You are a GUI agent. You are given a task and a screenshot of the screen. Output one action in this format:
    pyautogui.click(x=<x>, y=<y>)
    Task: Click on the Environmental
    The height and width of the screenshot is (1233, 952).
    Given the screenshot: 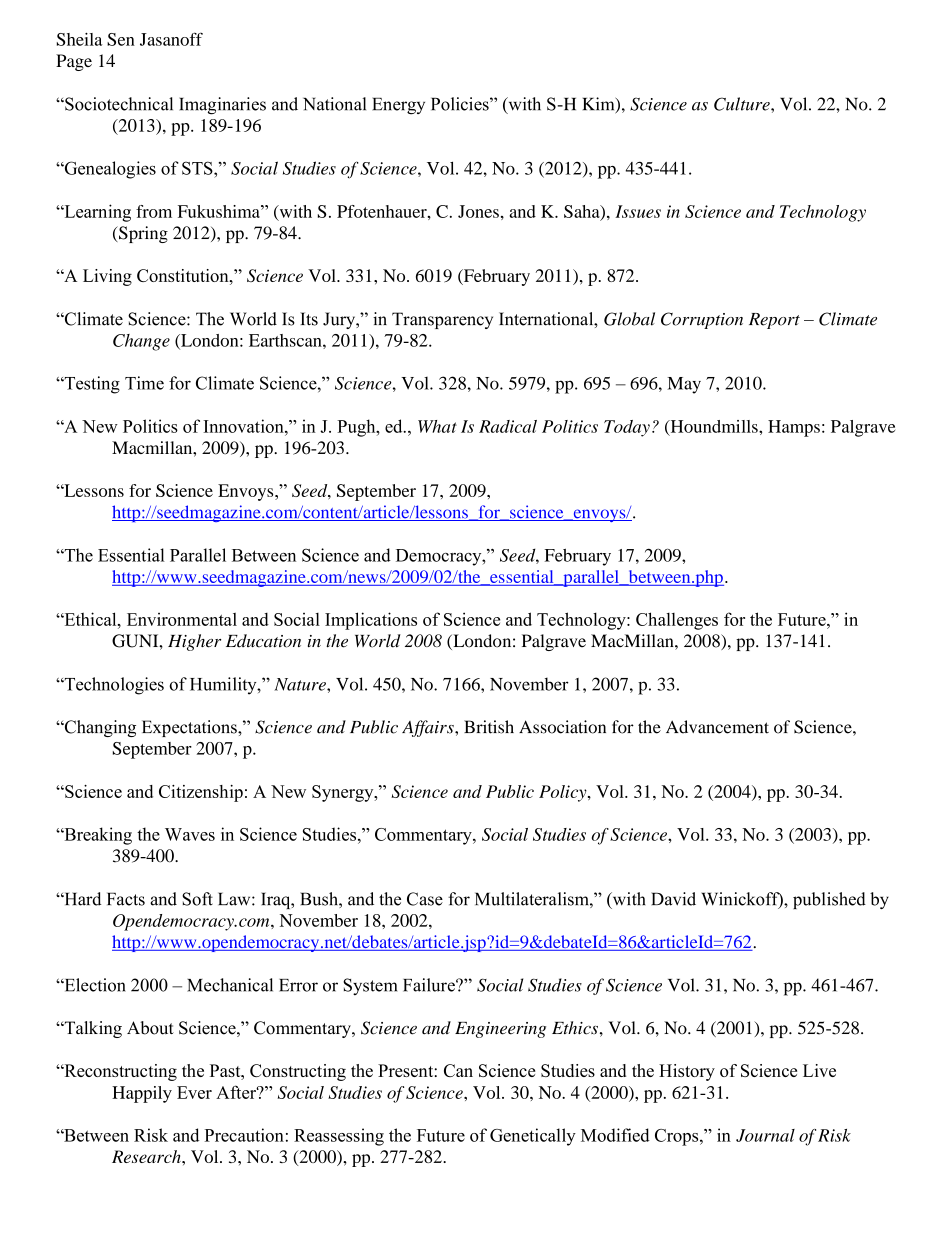 What is the action you would take?
    pyautogui.click(x=182, y=619)
